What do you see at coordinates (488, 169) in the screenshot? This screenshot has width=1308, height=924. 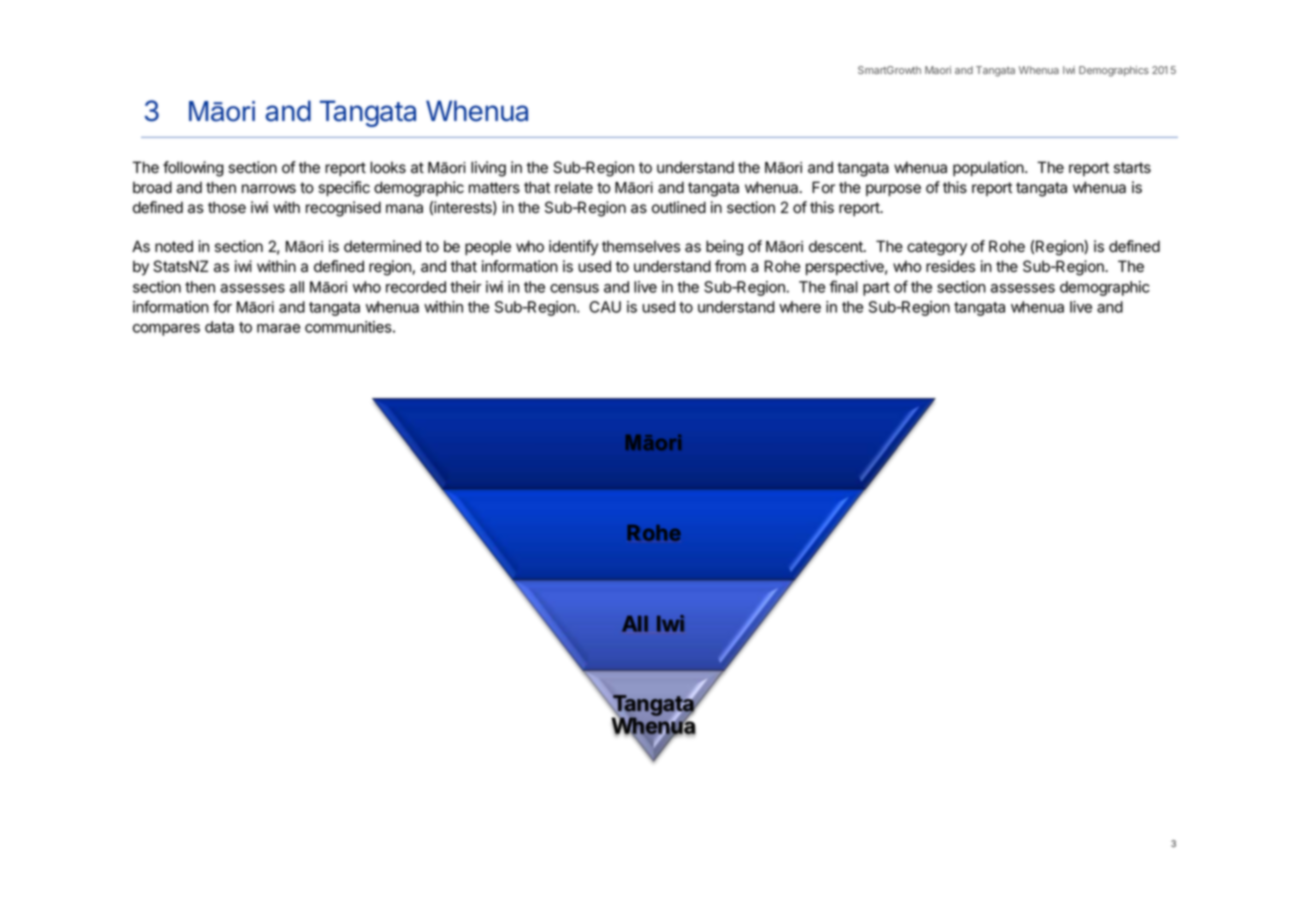 I see `living` at bounding box center [488, 169].
